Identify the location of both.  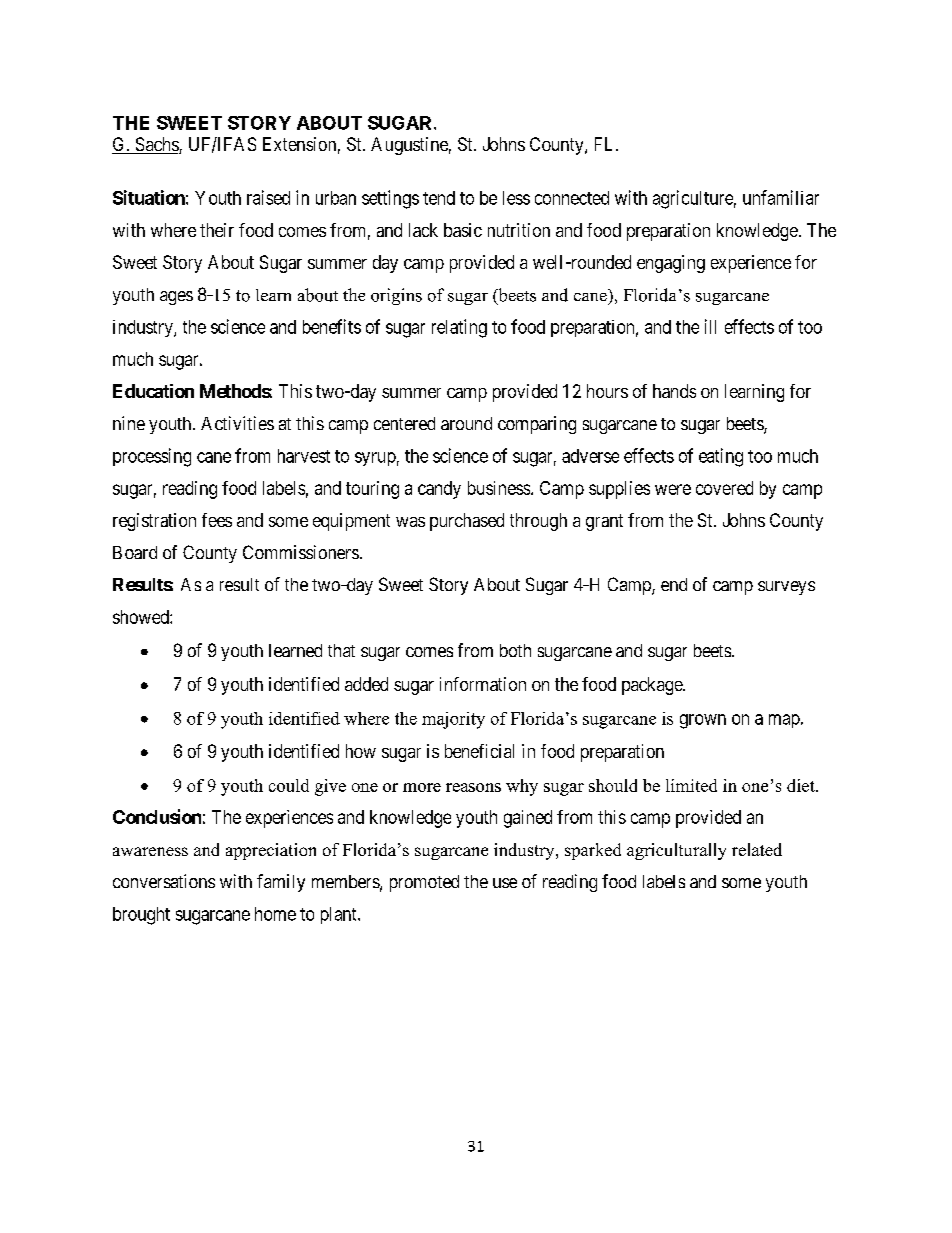
(515, 650).
